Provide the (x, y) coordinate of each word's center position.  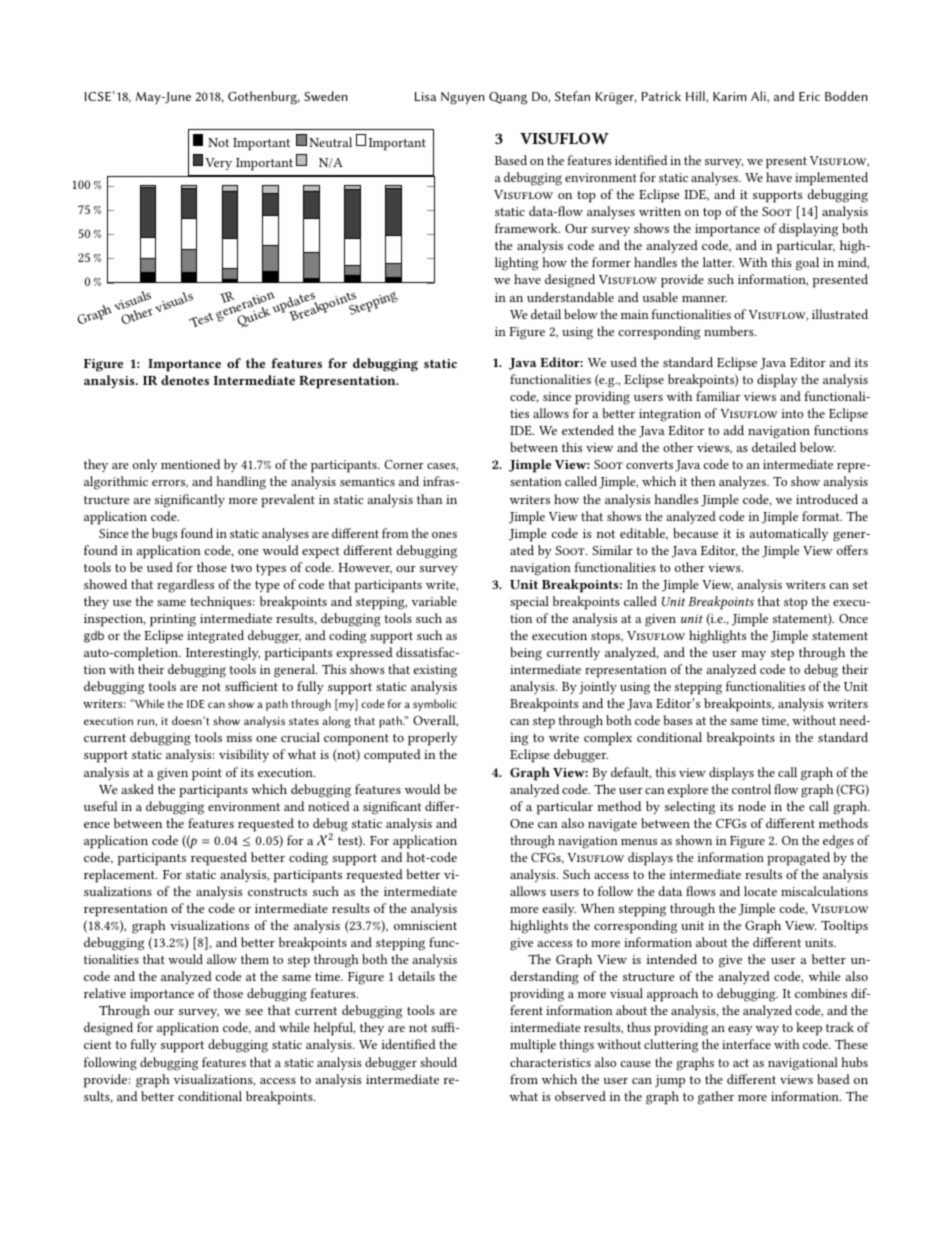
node (752, 806)
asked (138, 789)
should (438, 1062)
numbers (730, 331)
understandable (570, 297)
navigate (612, 825)
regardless (185, 586)
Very (218, 164)
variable (434, 601)
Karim (730, 96)
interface (746, 1044)
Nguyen (463, 98)
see (254, 1012)
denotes (185, 380)
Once (853, 618)
